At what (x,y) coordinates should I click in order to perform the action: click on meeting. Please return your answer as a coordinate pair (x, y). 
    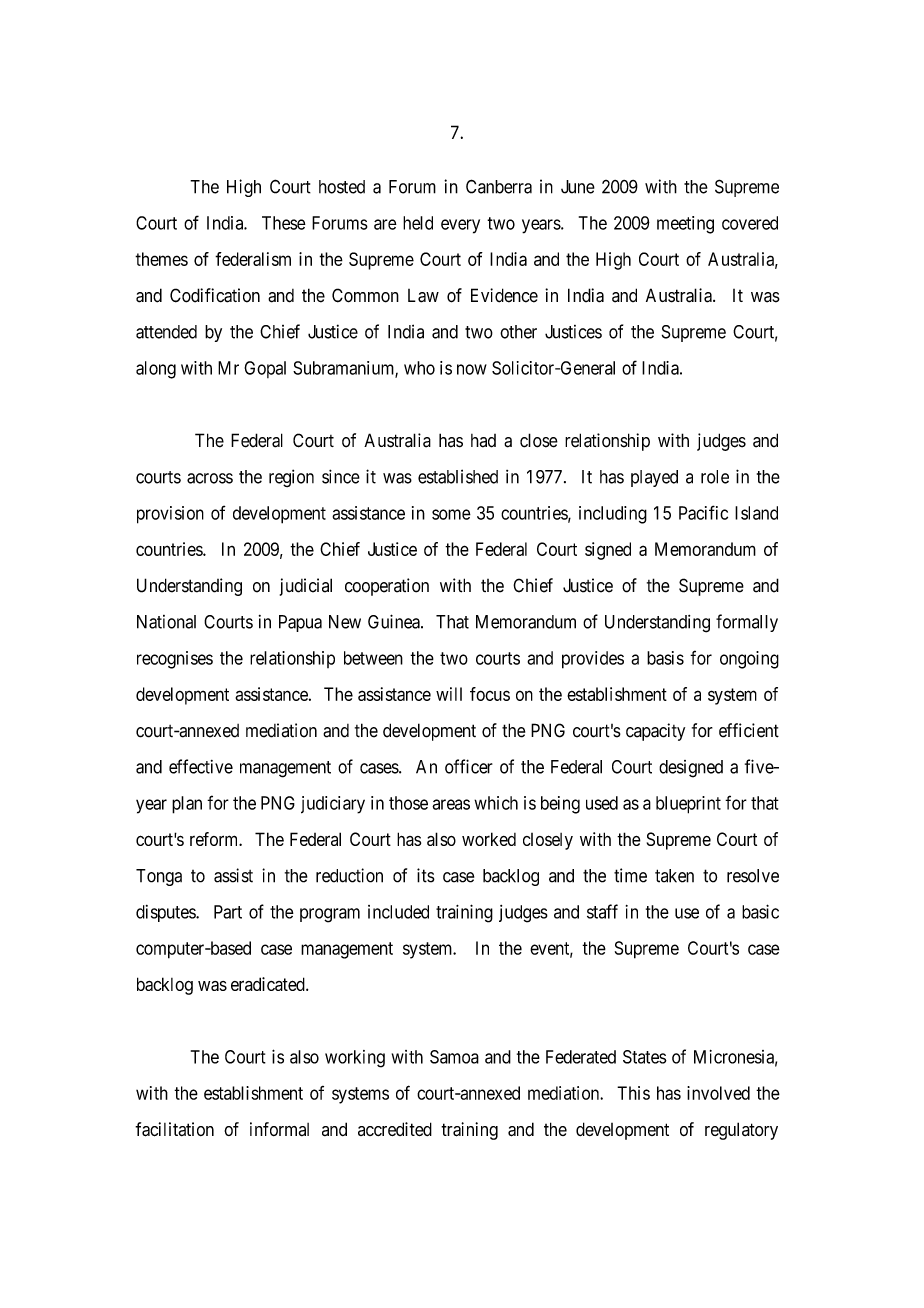
    Looking at the image, I should click on (685, 225).
